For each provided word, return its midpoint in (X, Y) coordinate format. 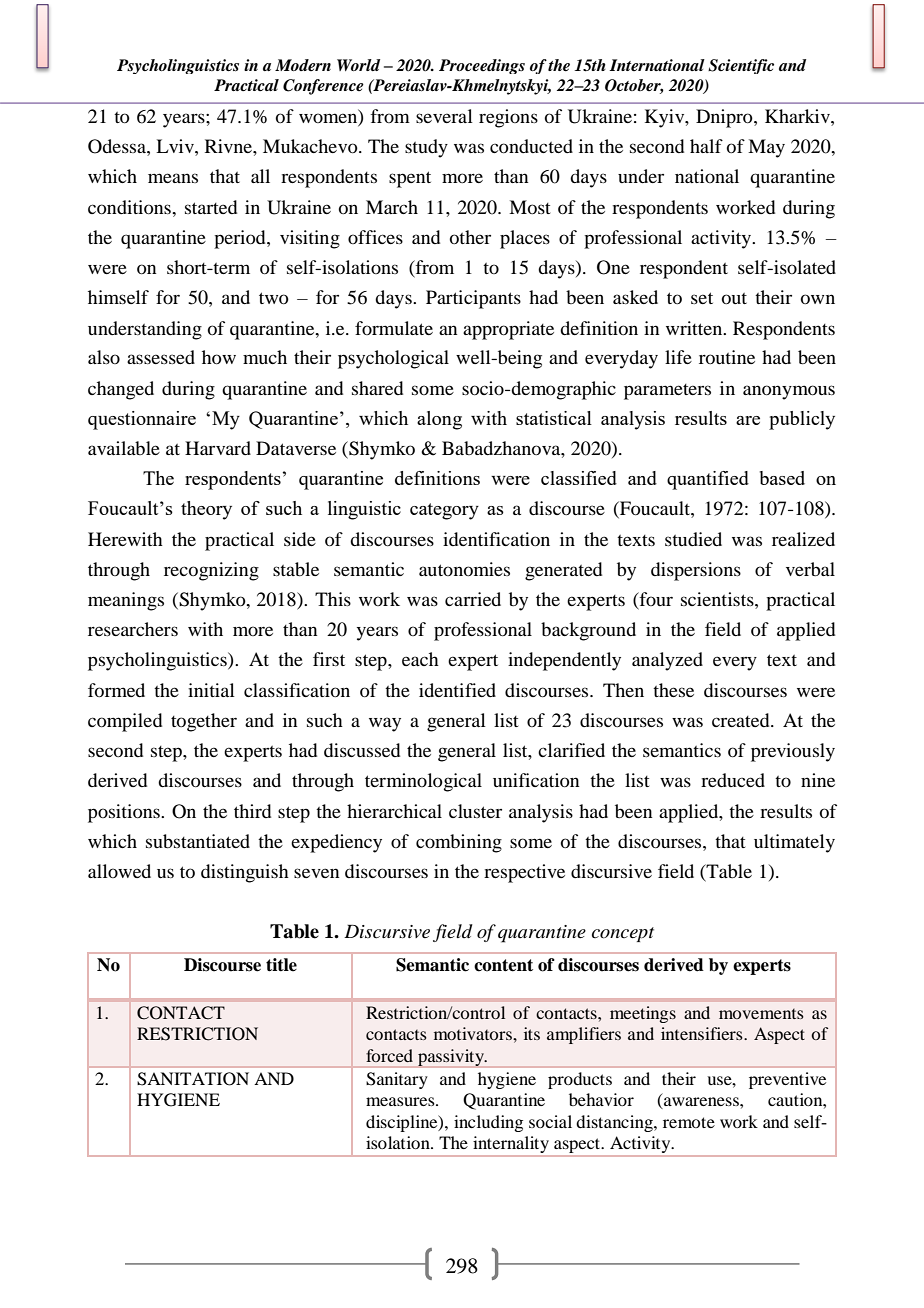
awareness (701, 1103)
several (444, 116)
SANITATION (193, 1079)
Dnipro (725, 118)
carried (473, 599)
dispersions (696, 571)
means (173, 178)
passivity (452, 1057)
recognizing (211, 571)
